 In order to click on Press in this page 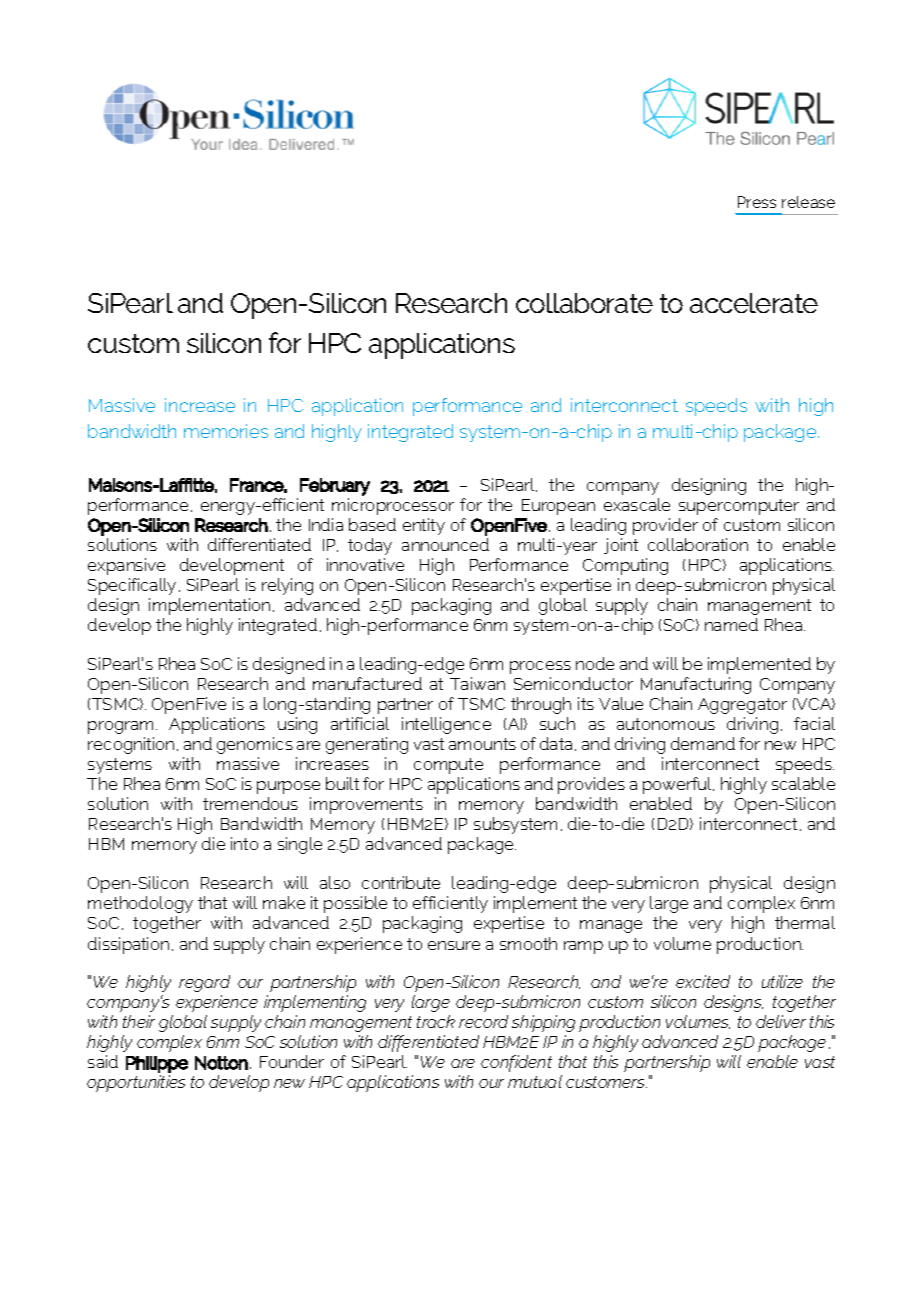, I will do `click(757, 202)`.
